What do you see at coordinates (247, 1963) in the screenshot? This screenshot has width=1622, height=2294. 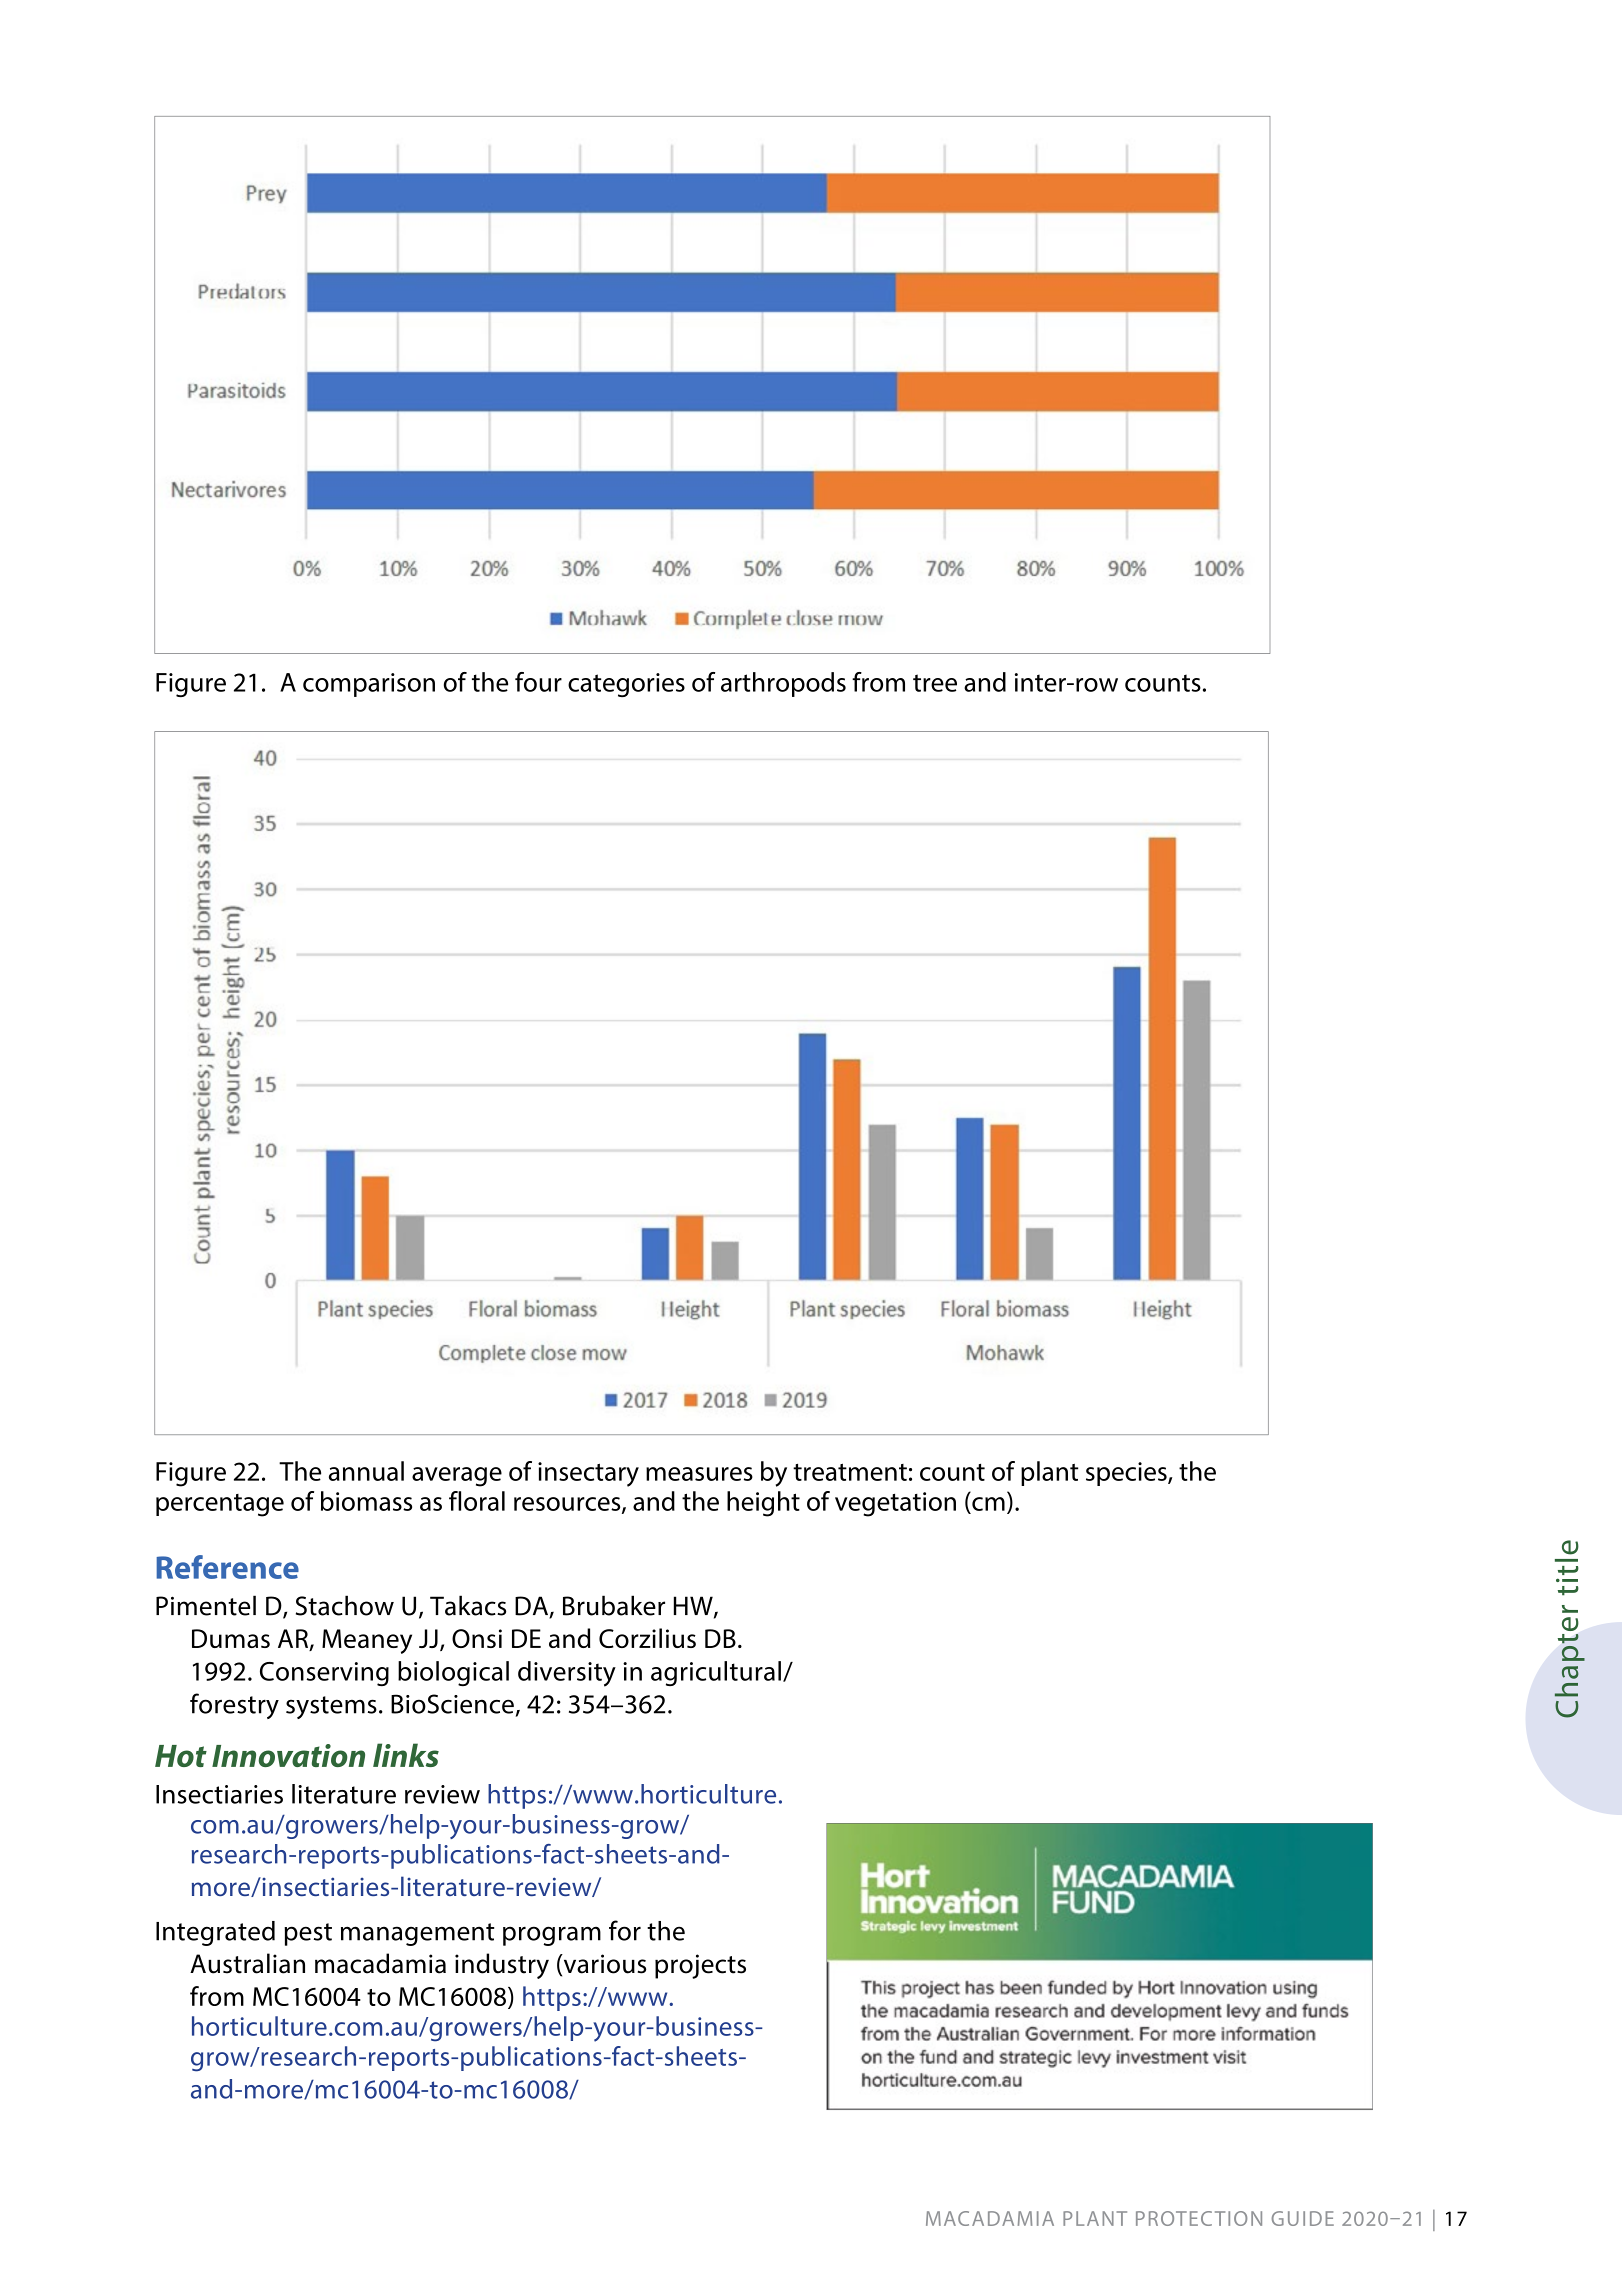 I see `Australian` at bounding box center [247, 1963].
